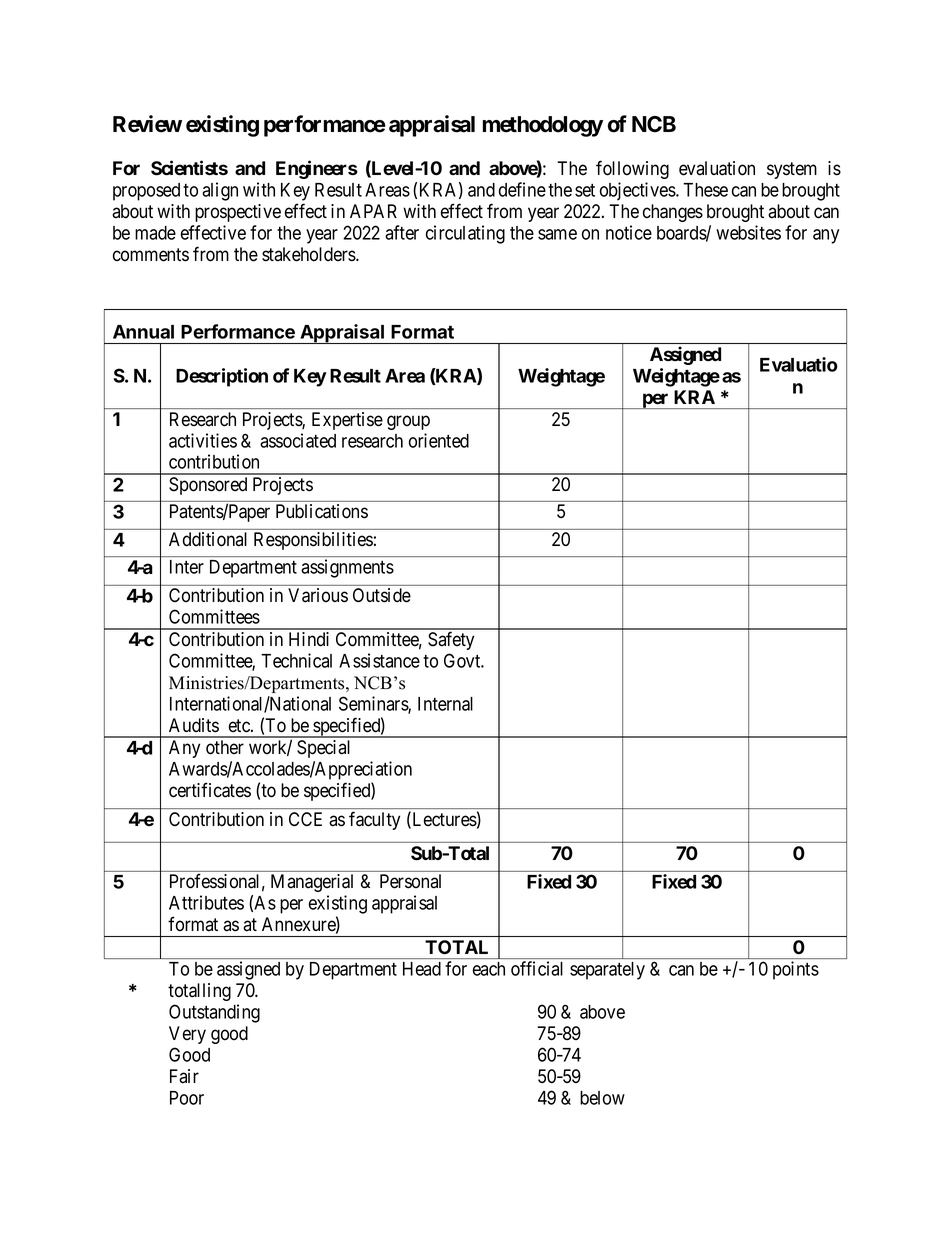 Image resolution: width=952 pixels, height=1233 pixels. I want to click on Assistance, so click(379, 660).
